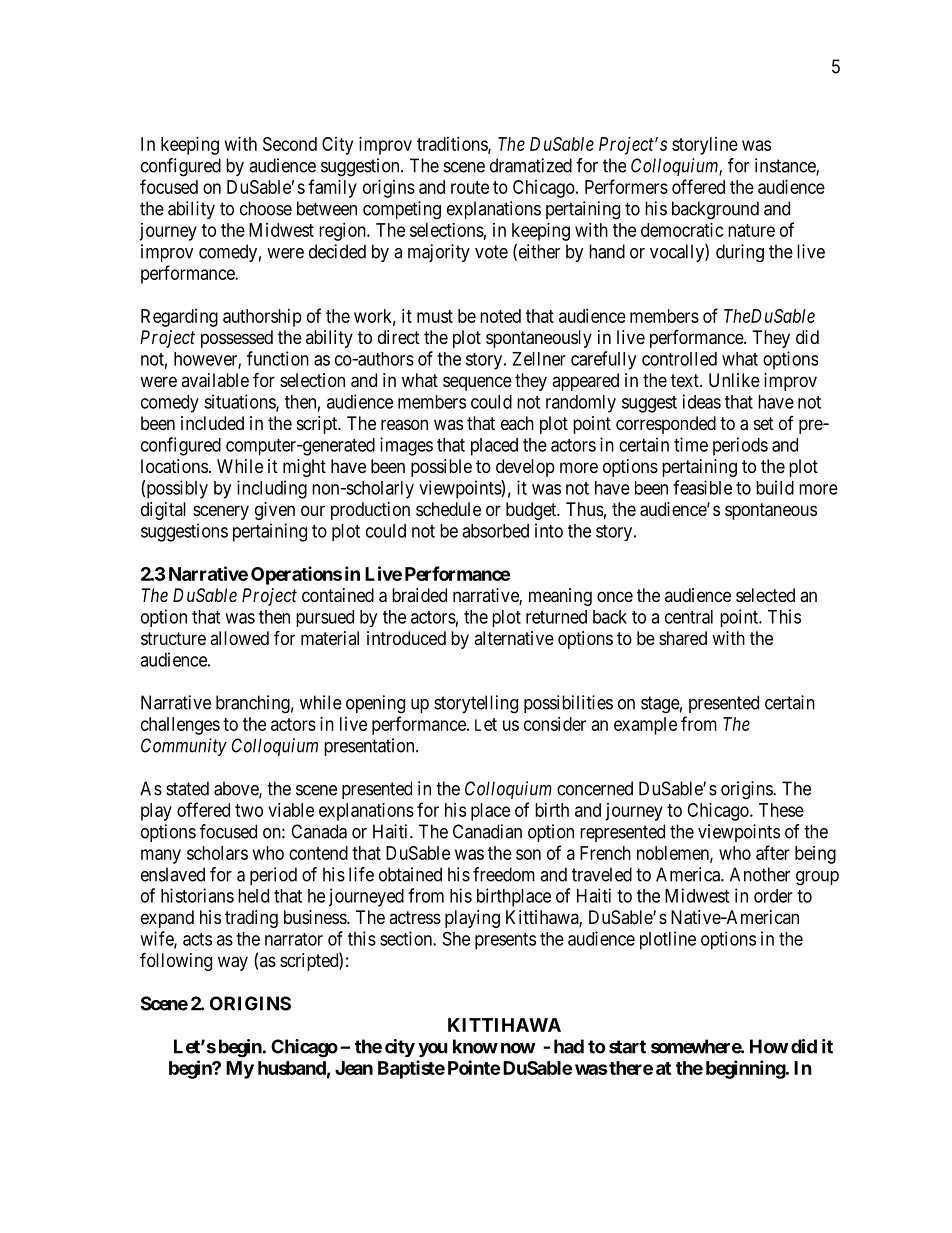 This page has height=1233, width=952. What do you see at coordinates (500, 316) in the page?
I see `noted` at bounding box center [500, 316].
